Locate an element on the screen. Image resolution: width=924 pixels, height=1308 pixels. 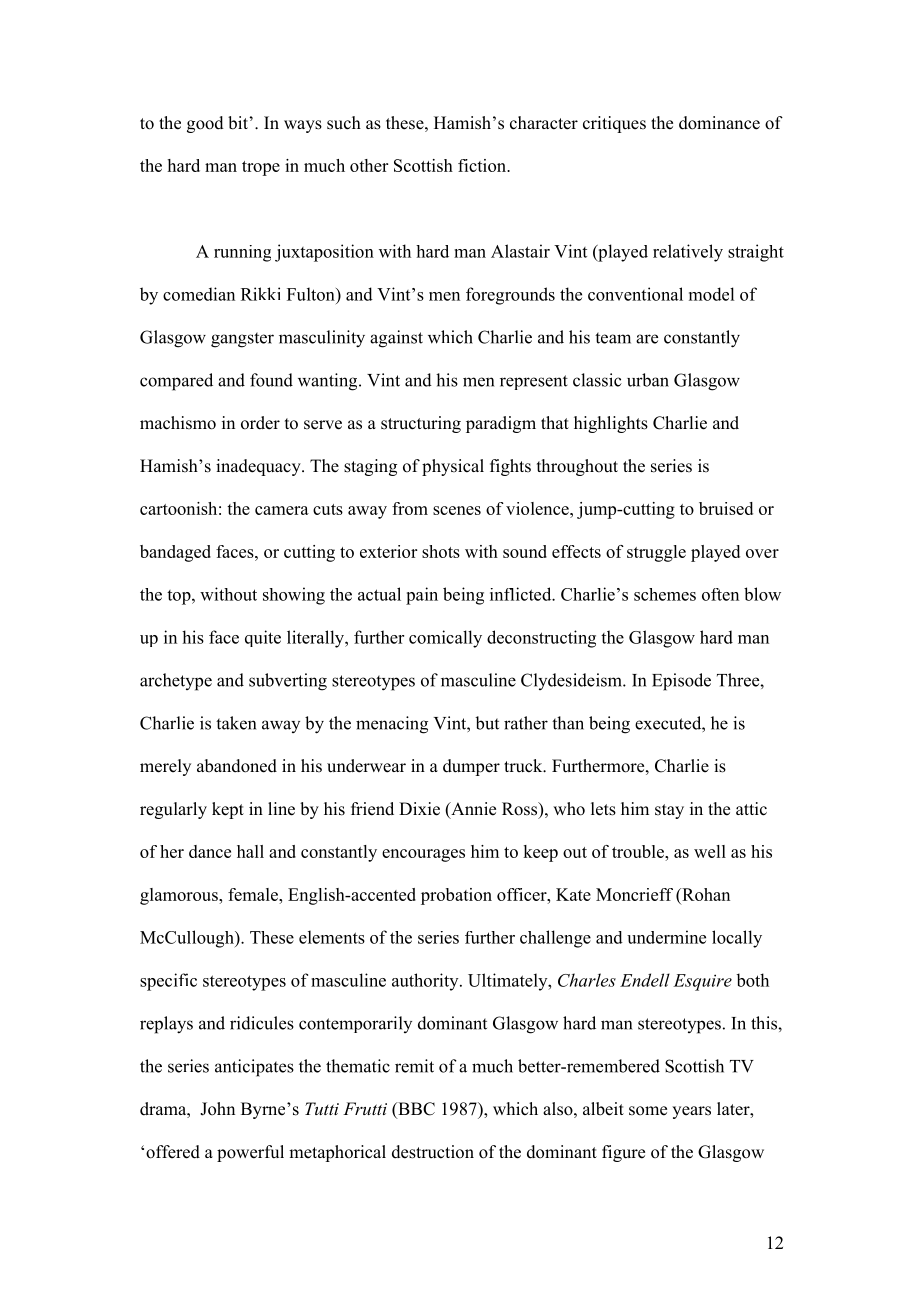
comically is located at coordinates (445, 639).
